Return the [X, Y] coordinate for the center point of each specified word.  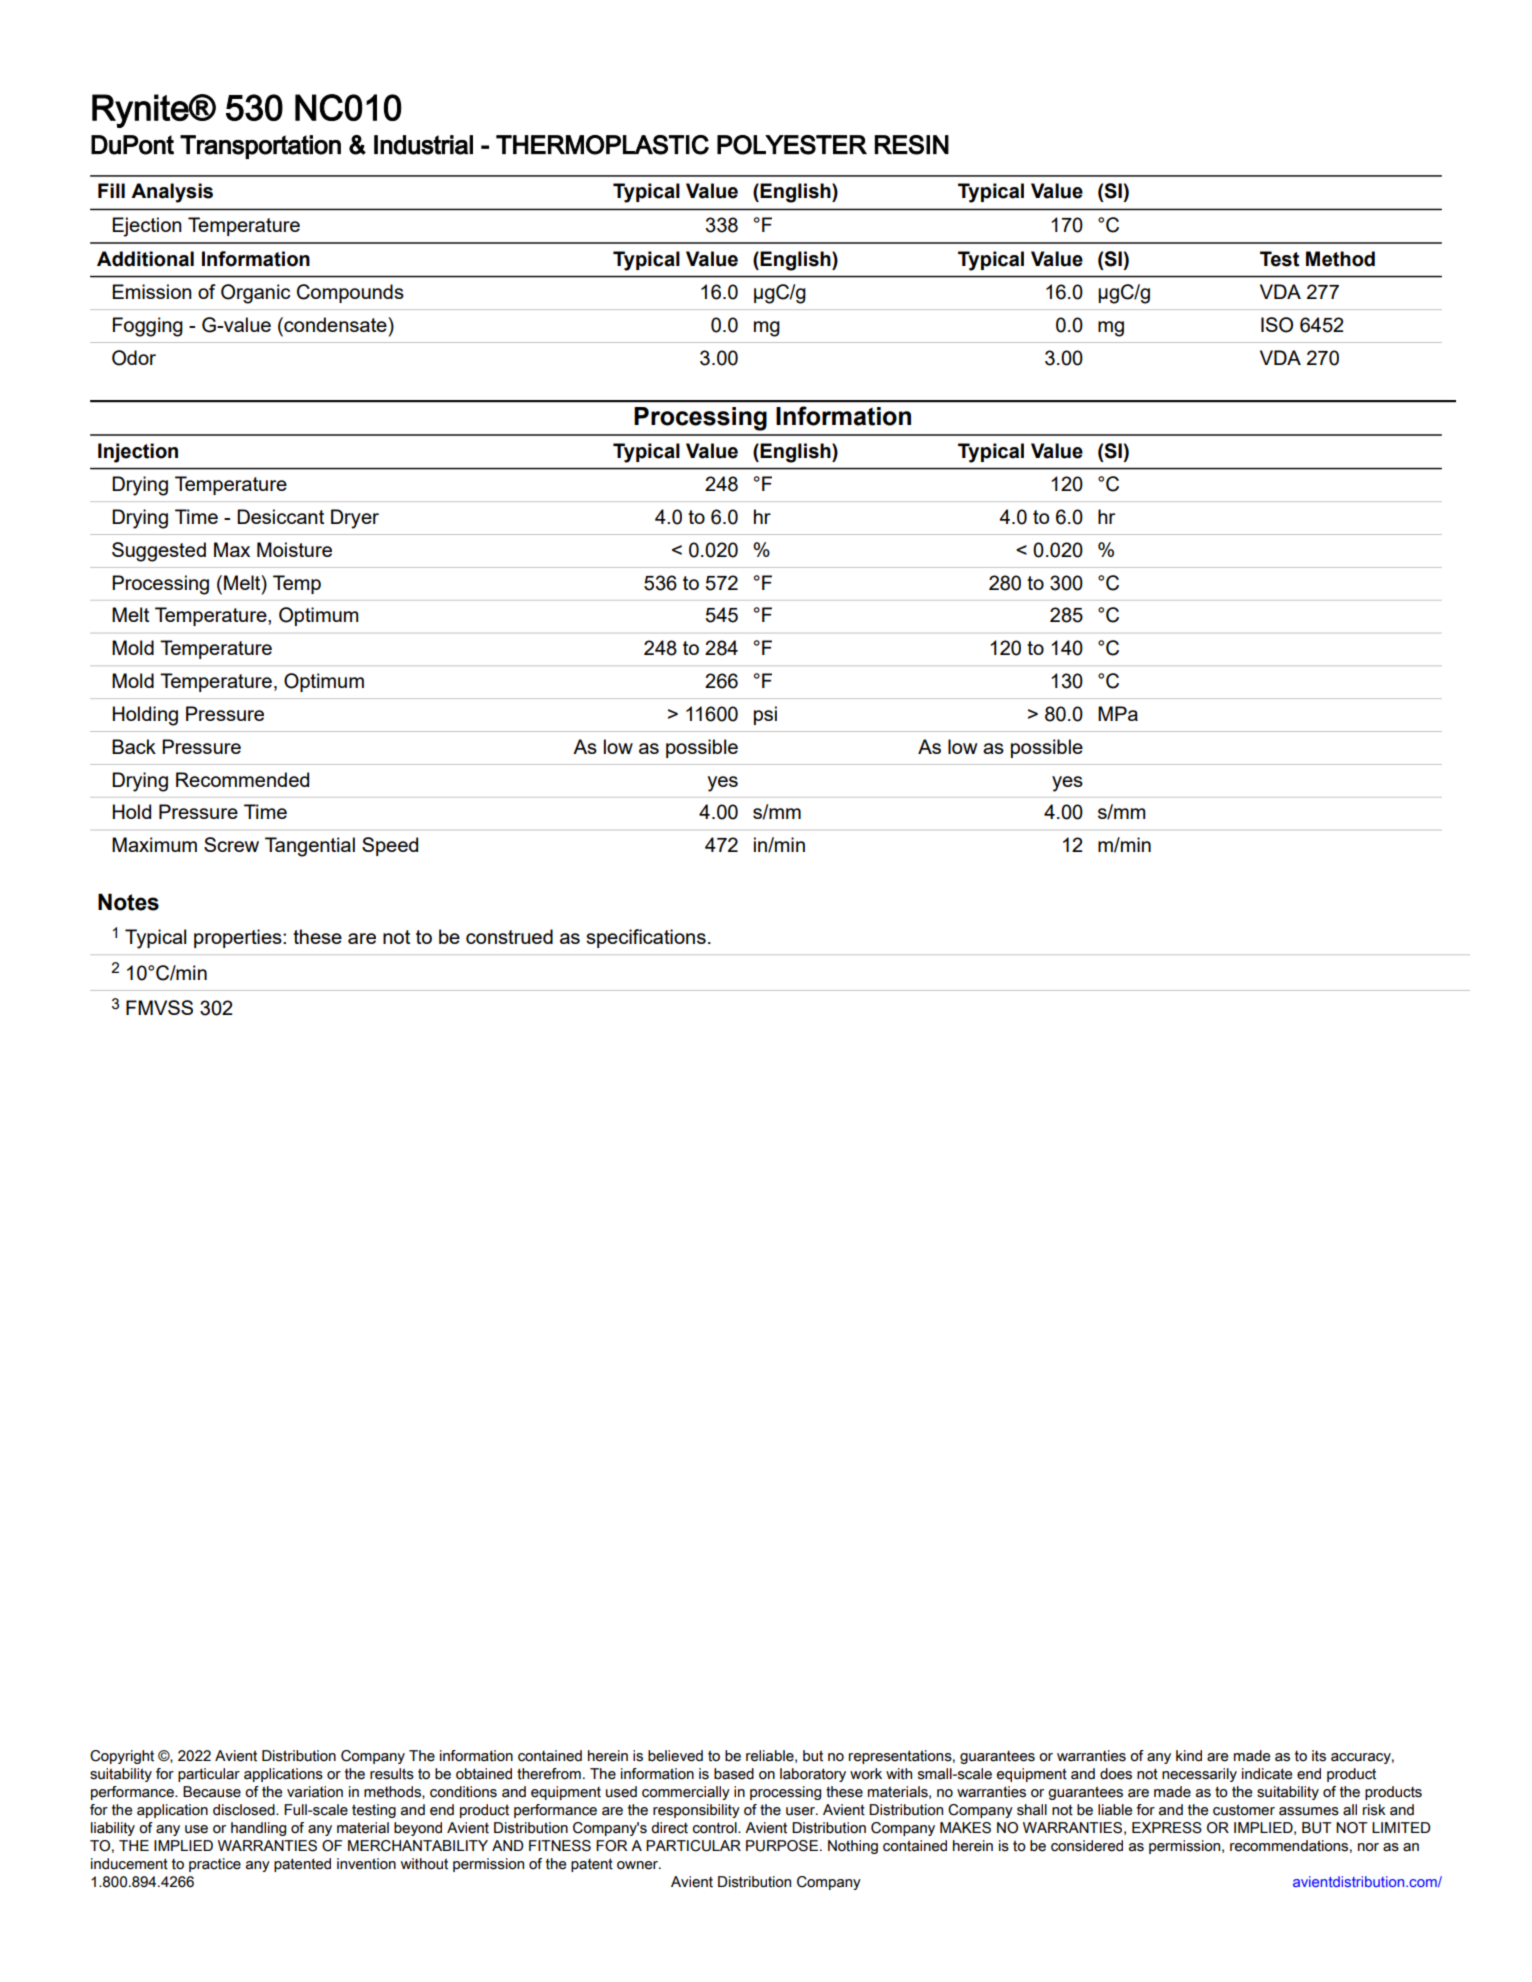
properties [239, 938]
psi [765, 715]
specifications [646, 938]
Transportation [260, 147]
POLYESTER [792, 145]
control [716, 1828]
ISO [1277, 325]
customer [1244, 1810]
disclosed [245, 1810]
